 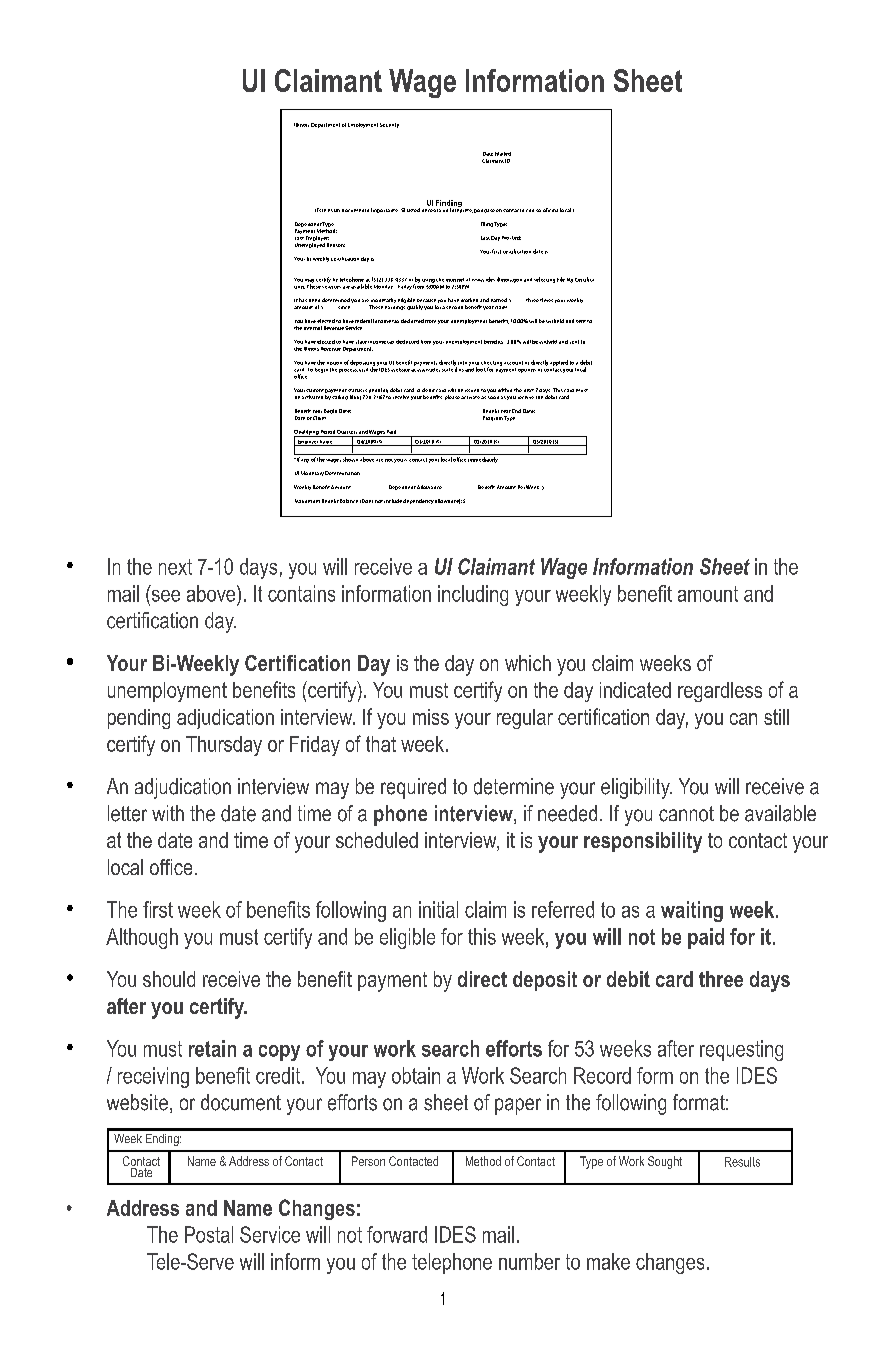 I want to click on Although, so click(x=142, y=938).
